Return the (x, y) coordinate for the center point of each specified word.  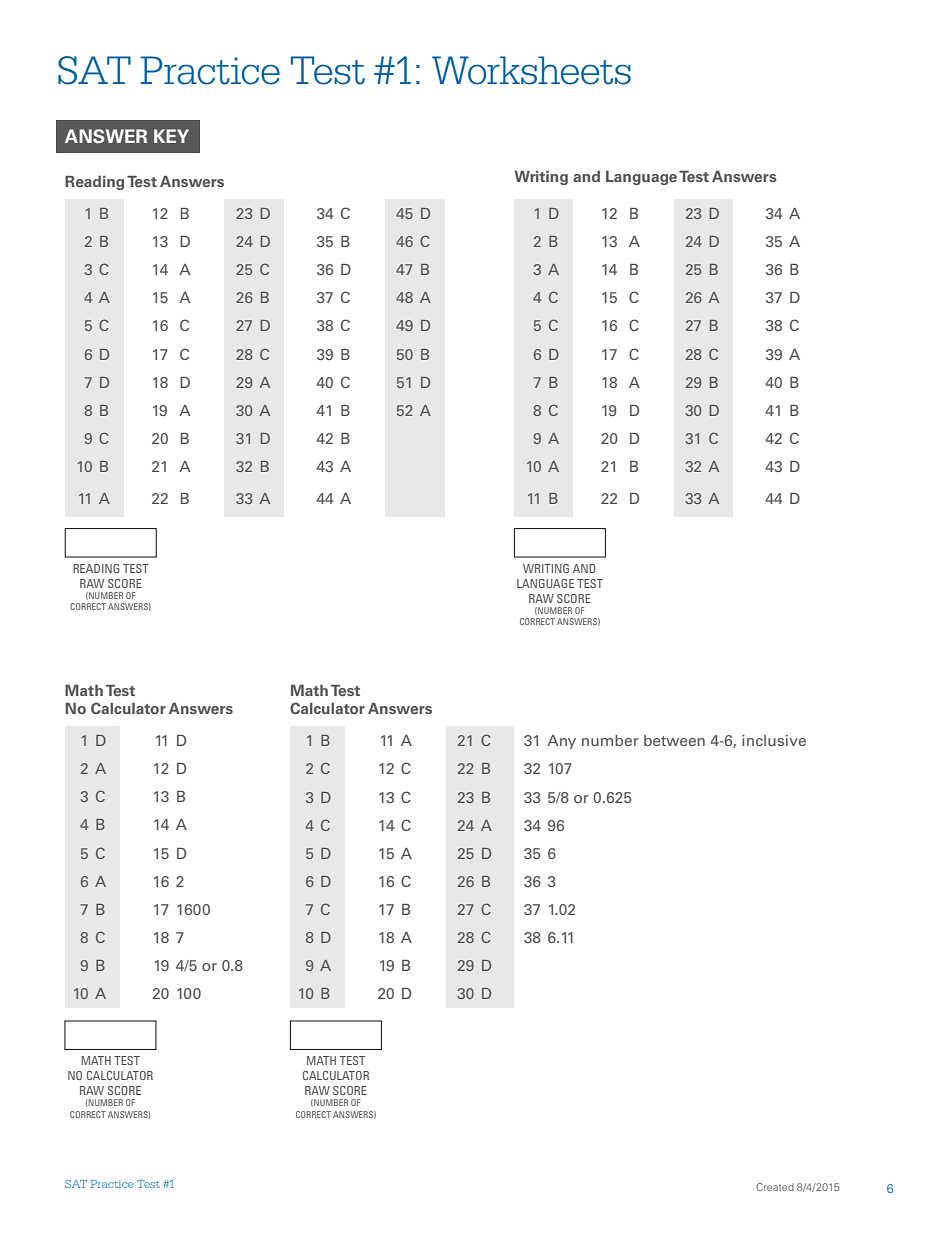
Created (775, 1187)
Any (561, 742)
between (674, 740)
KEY (171, 136)
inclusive (774, 740)
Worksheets (531, 70)
